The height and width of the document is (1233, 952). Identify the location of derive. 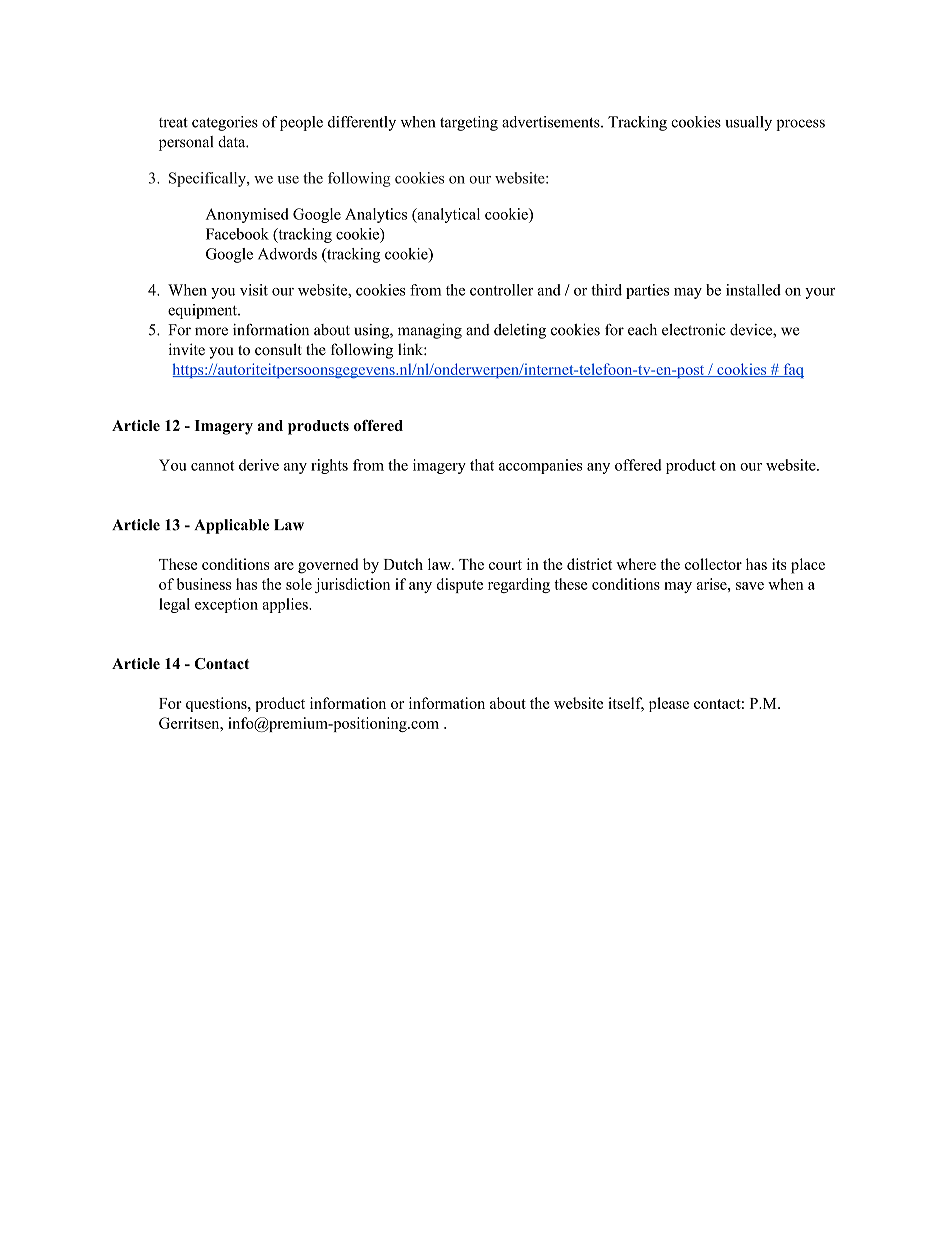
(259, 465).
